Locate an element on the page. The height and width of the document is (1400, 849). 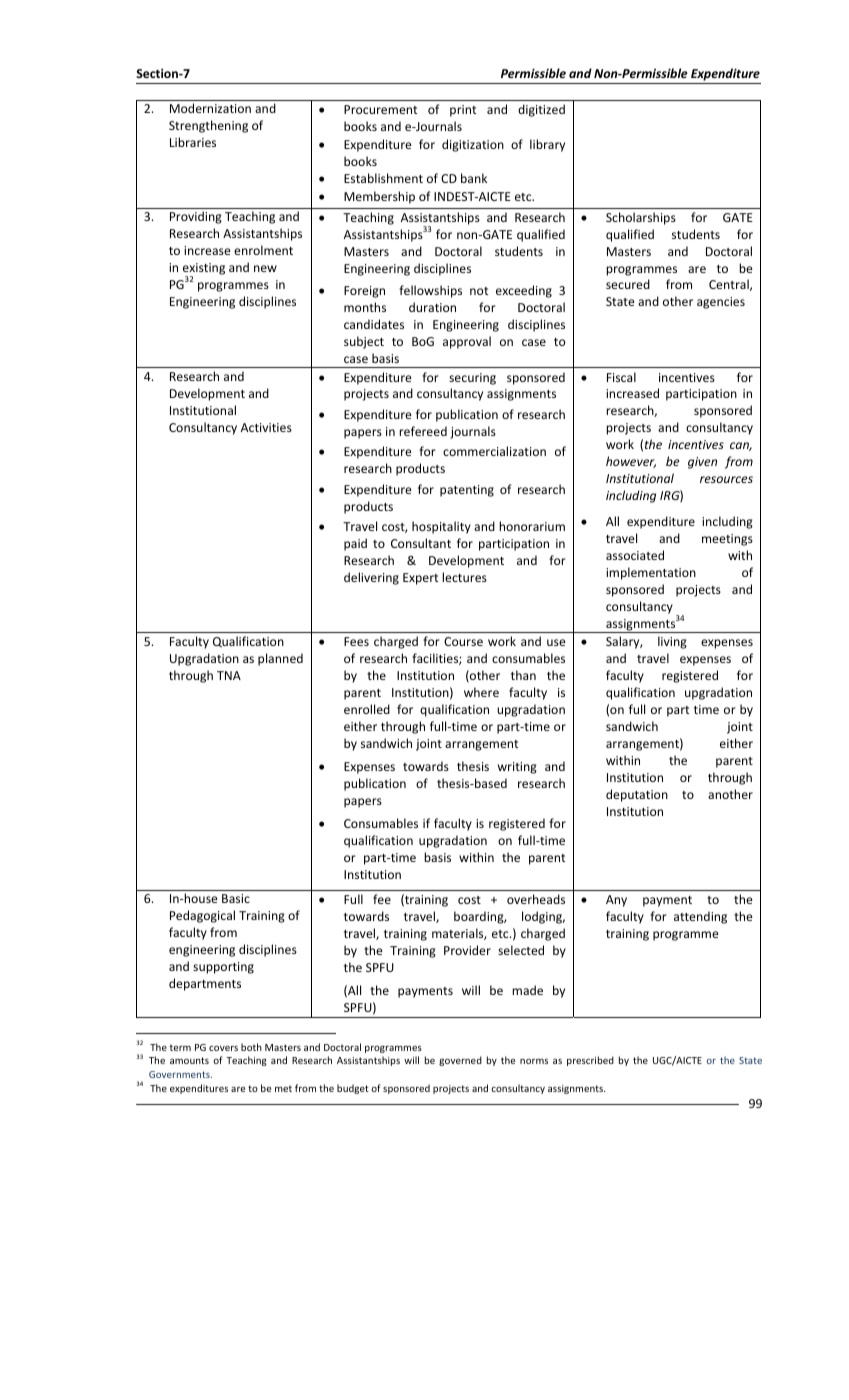
writing is located at coordinates (517, 768).
